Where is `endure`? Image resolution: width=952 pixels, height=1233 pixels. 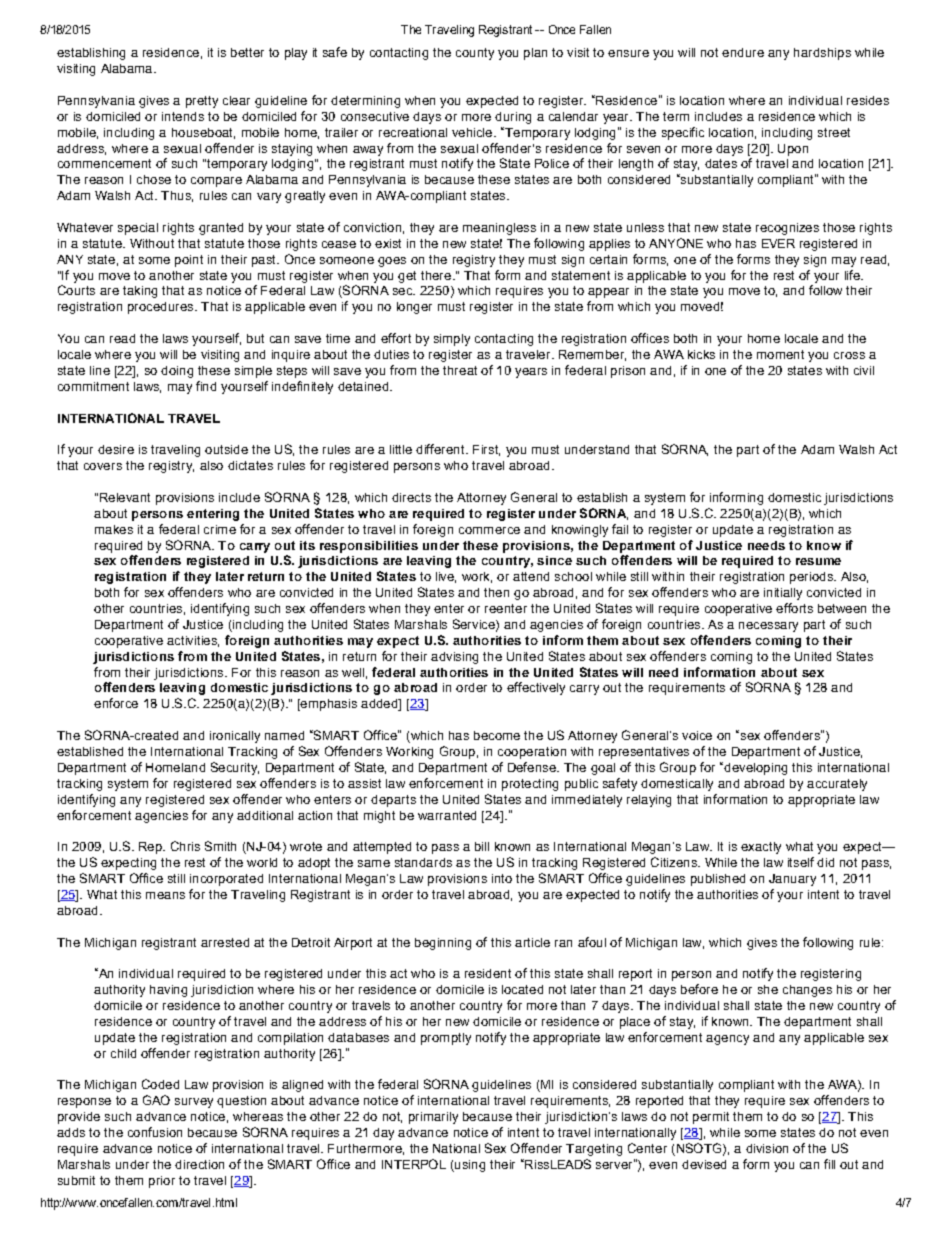 endure is located at coordinates (743, 52).
